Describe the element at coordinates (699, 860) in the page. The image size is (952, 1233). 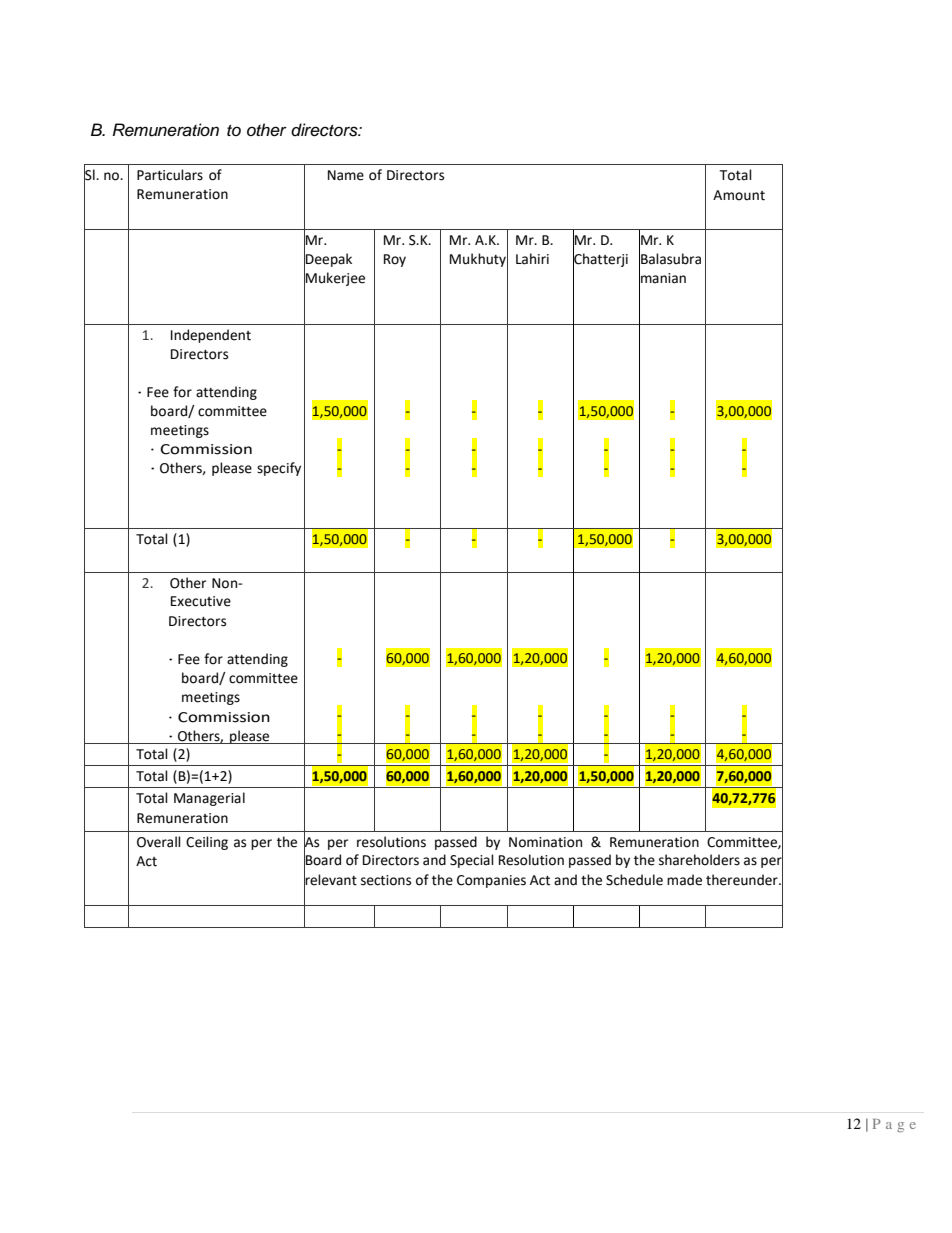
I see `shareholders` at that location.
